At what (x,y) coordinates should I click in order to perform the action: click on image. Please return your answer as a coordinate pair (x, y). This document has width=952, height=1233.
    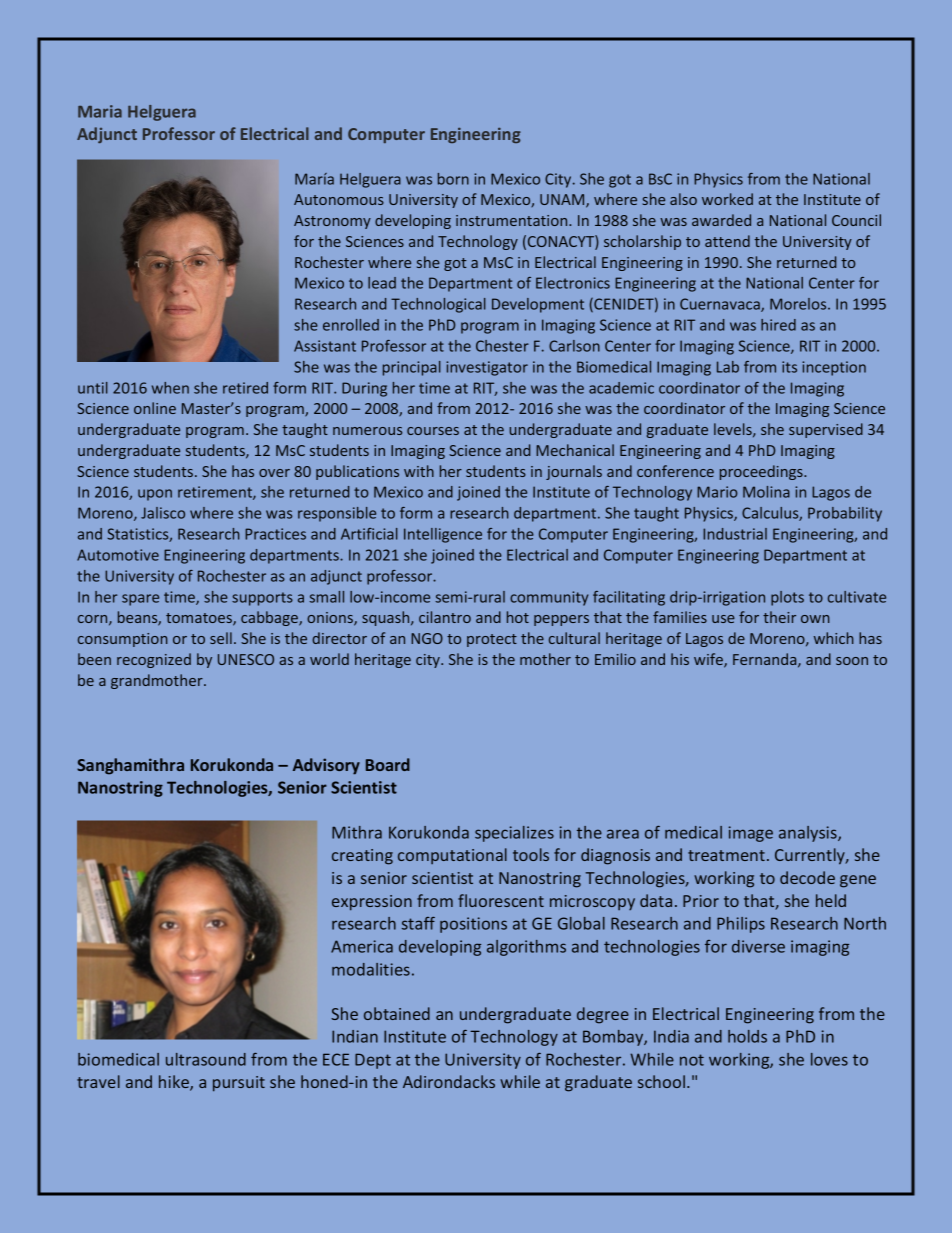
    Looking at the image, I should click on (751, 834).
